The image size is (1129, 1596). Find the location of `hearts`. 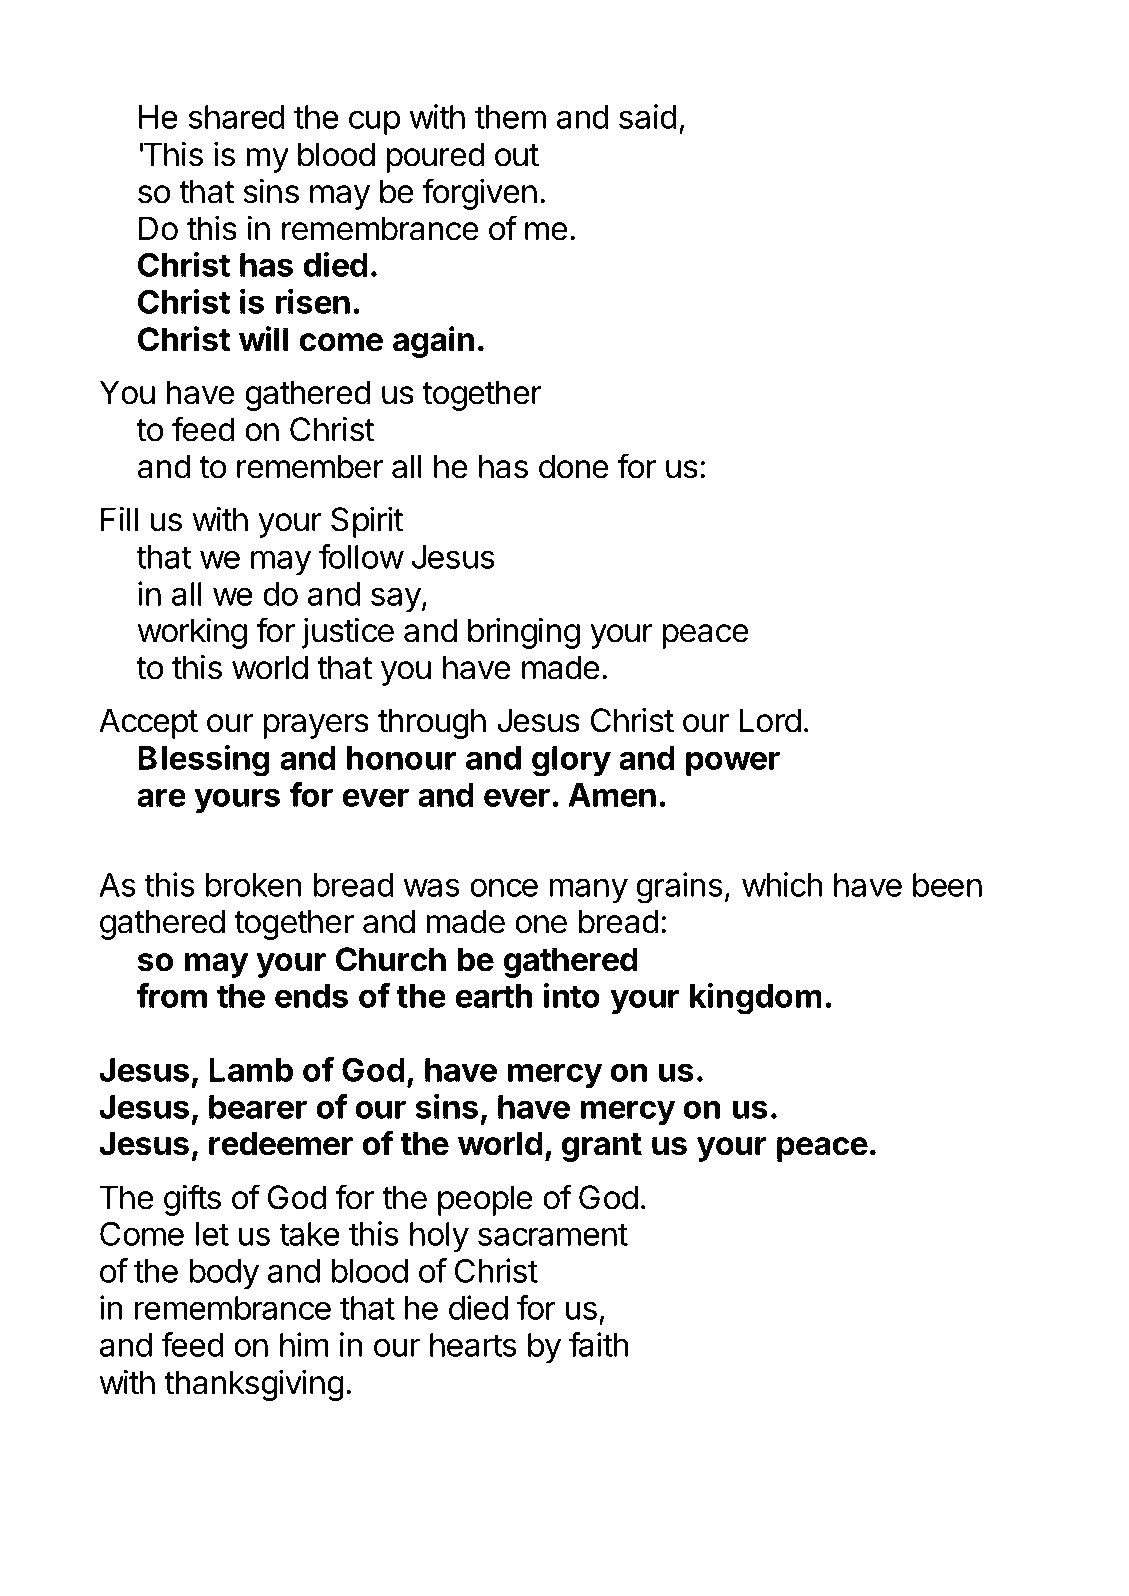

hearts is located at coordinates (473, 1345).
